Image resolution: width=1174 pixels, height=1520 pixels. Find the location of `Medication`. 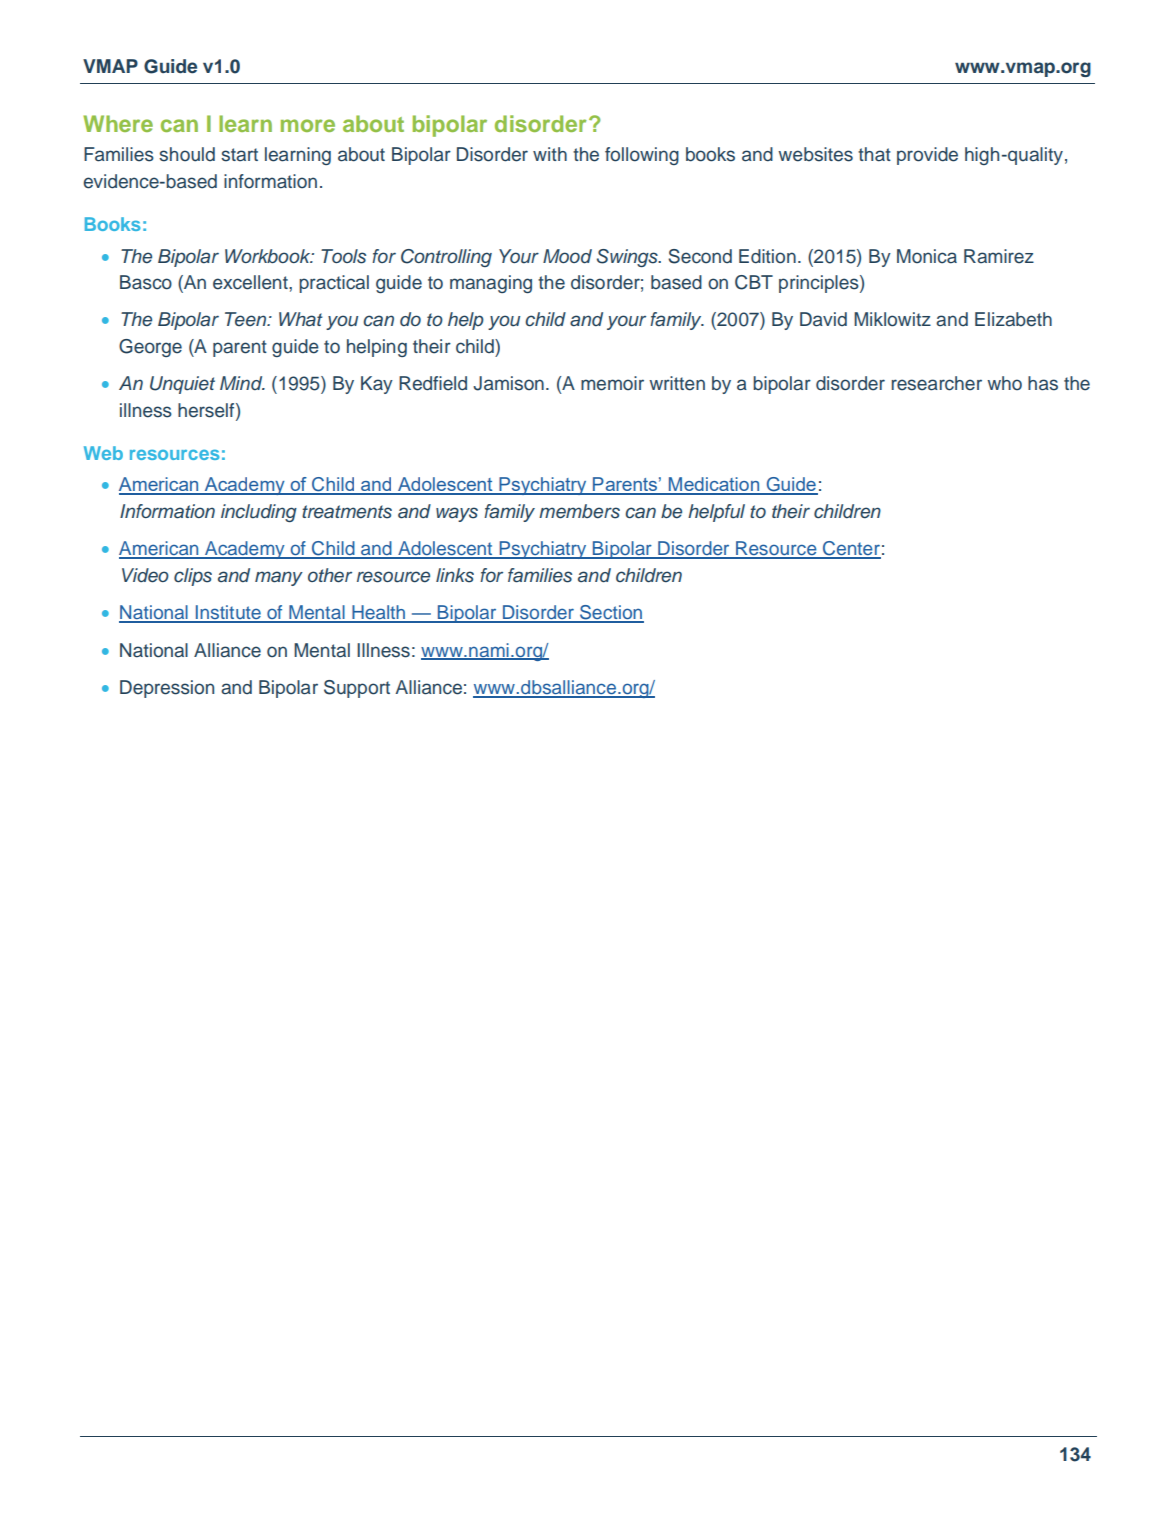

Medication is located at coordinates (714, 485).
